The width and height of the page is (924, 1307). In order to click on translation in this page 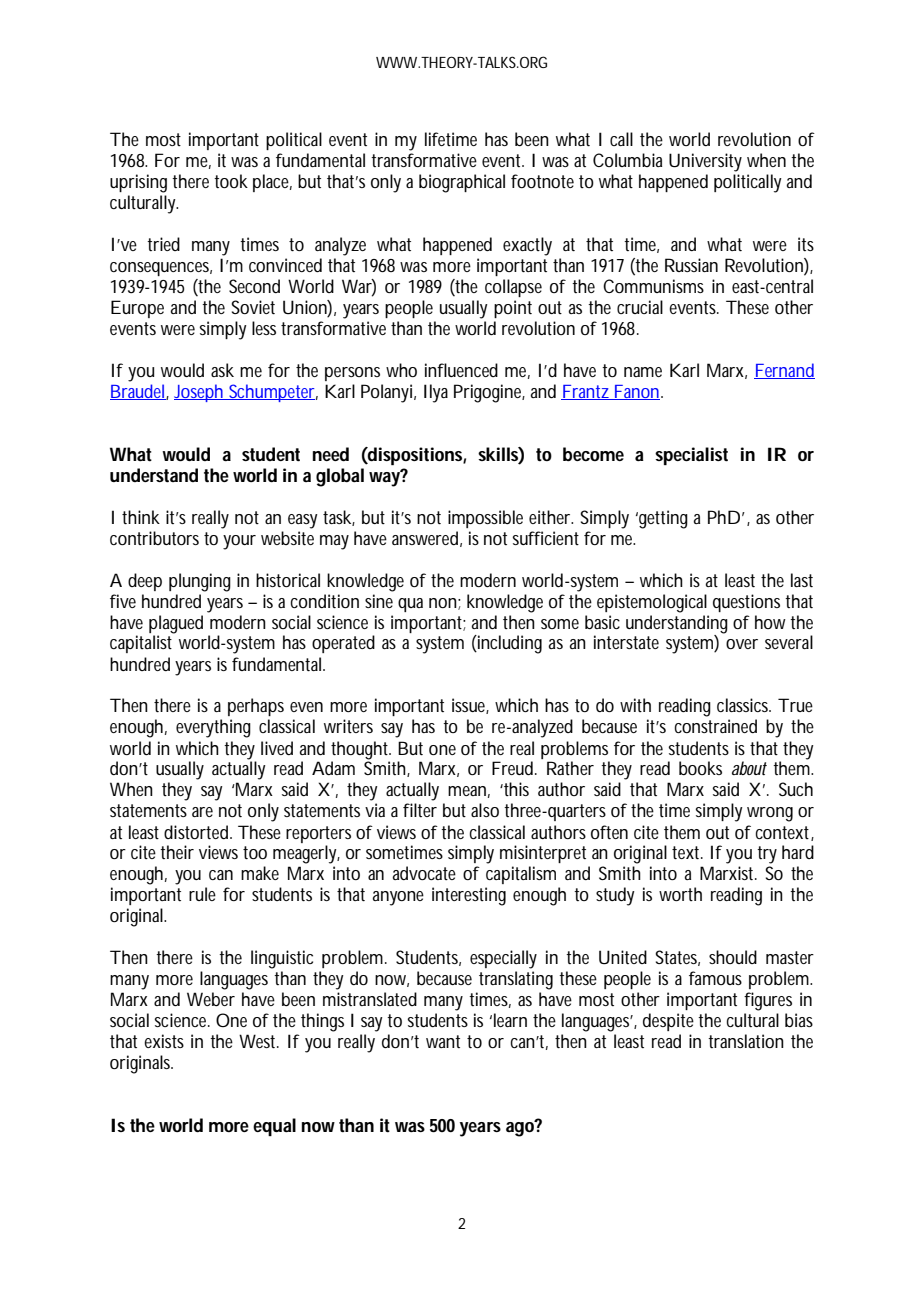, I will do `click(746, 1041)`.
